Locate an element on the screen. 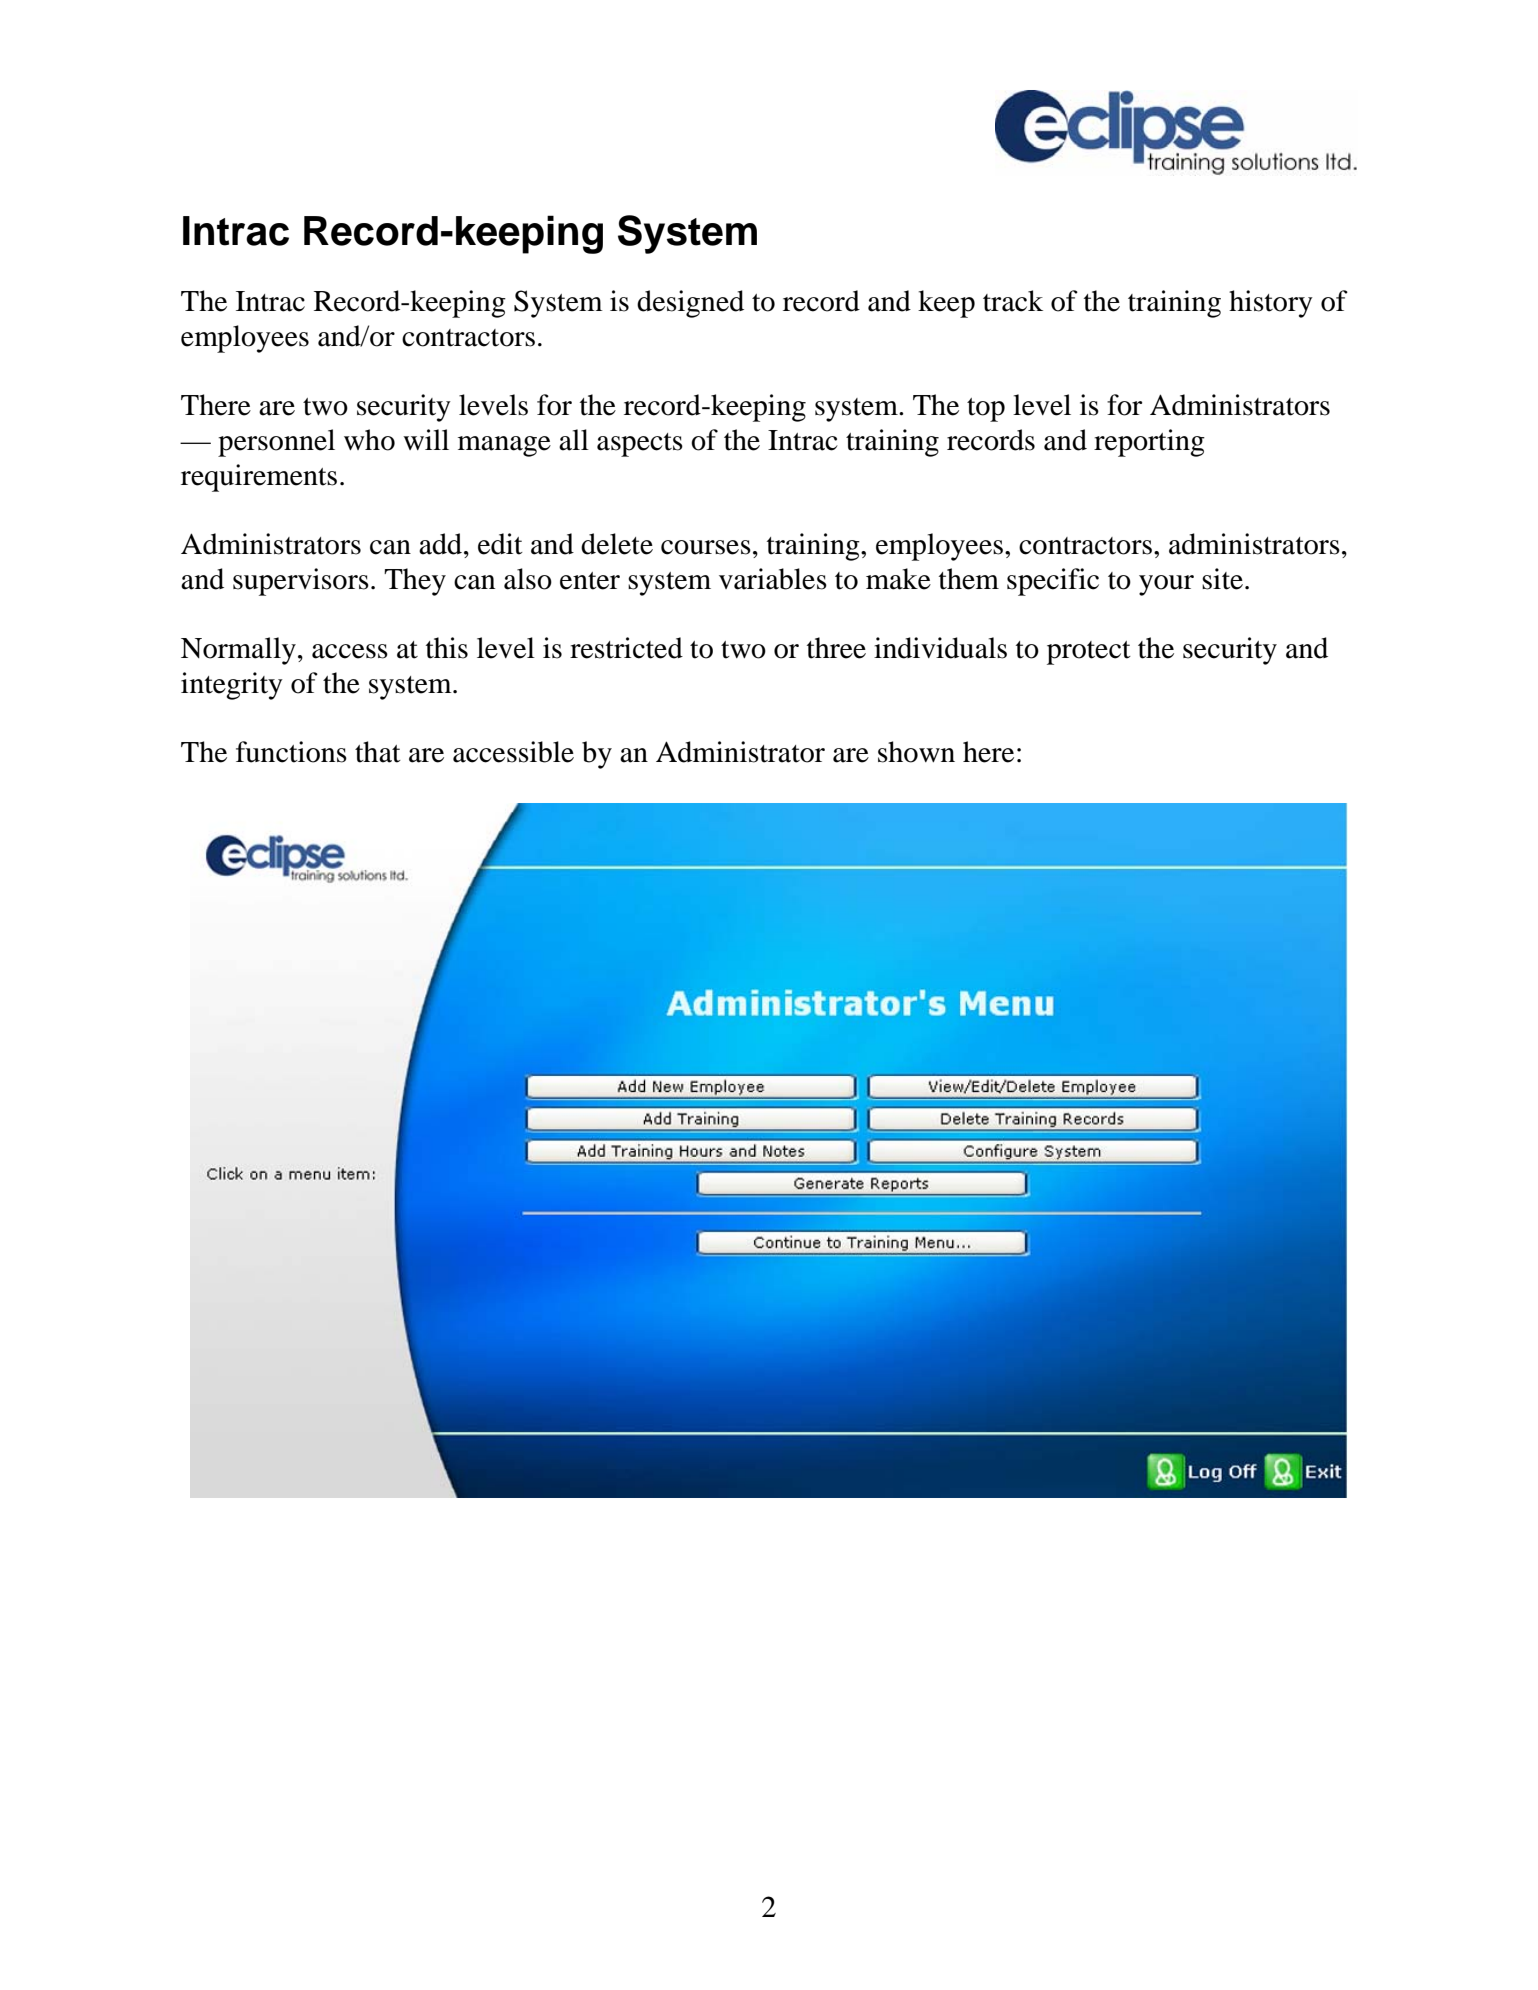 The width and height of the screenshot is (1538, 1990). protect is located at coordinates (1089, 653).
